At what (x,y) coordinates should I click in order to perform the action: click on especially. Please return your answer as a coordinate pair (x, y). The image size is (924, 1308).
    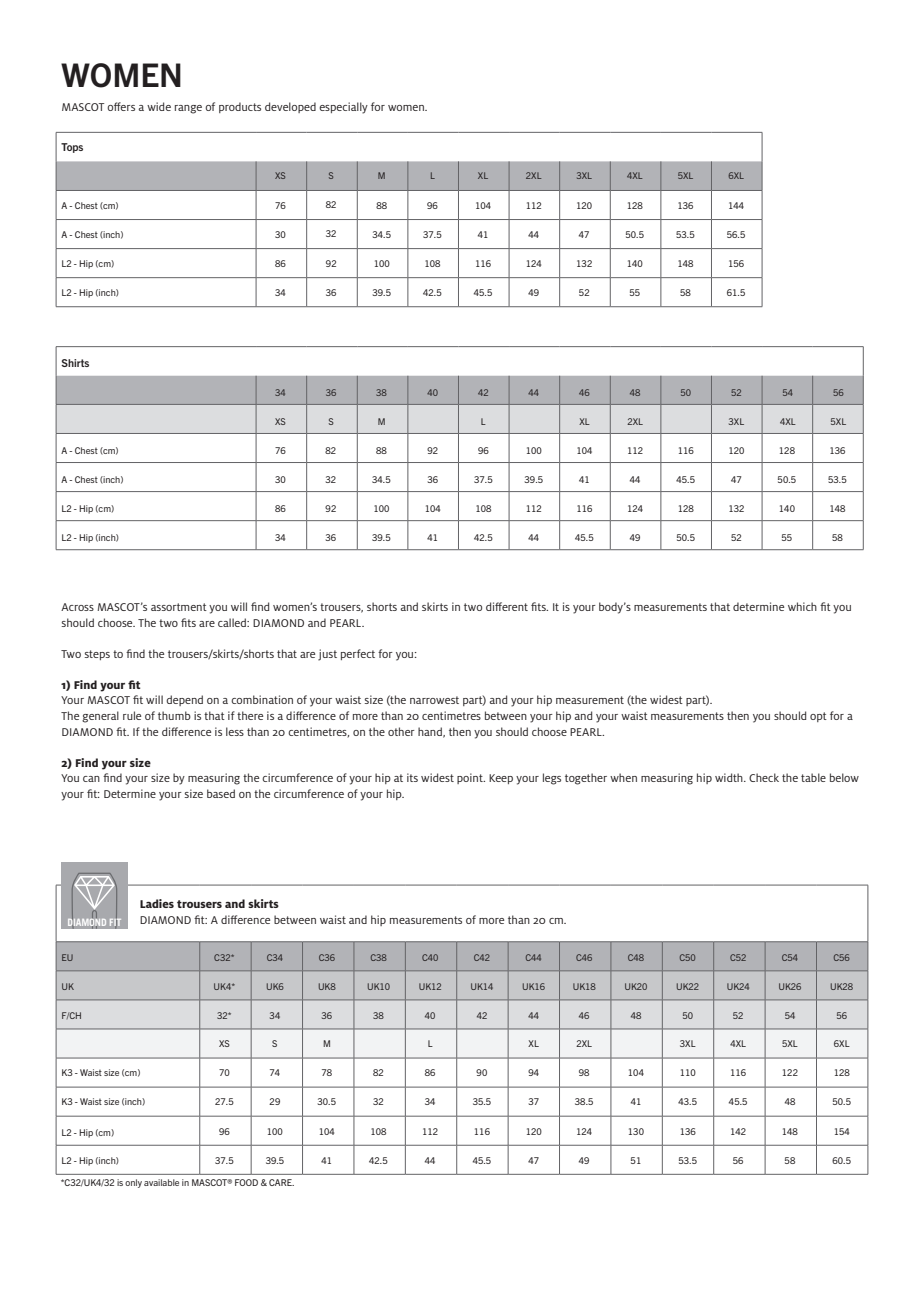
    Looking at the image, I should click on (343, 108).
